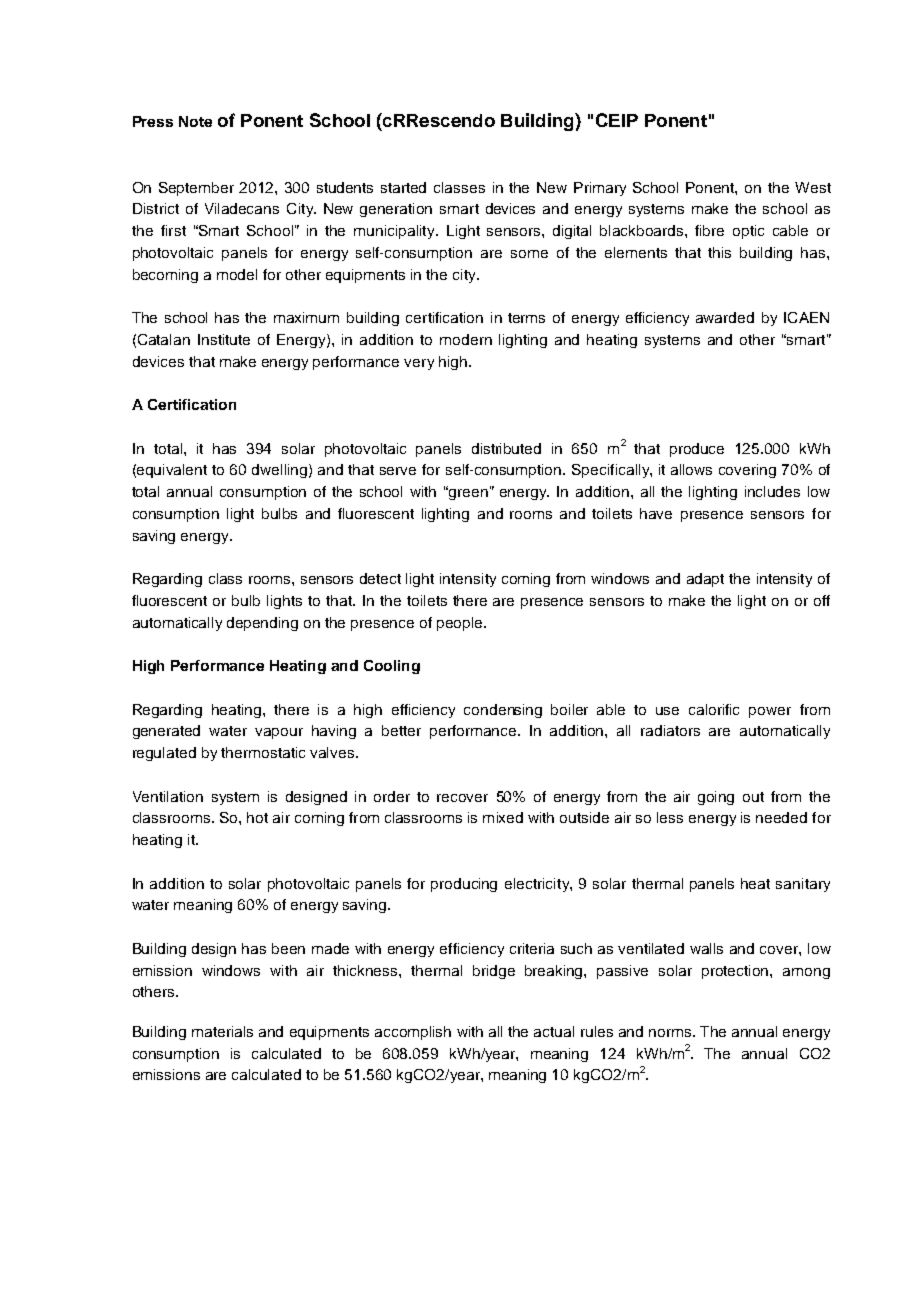 The height and width of the page is (1308, 924). What do you see at coordinates (494, 972) in the page?
I see `bridge` at bounding box center [494, 972].
